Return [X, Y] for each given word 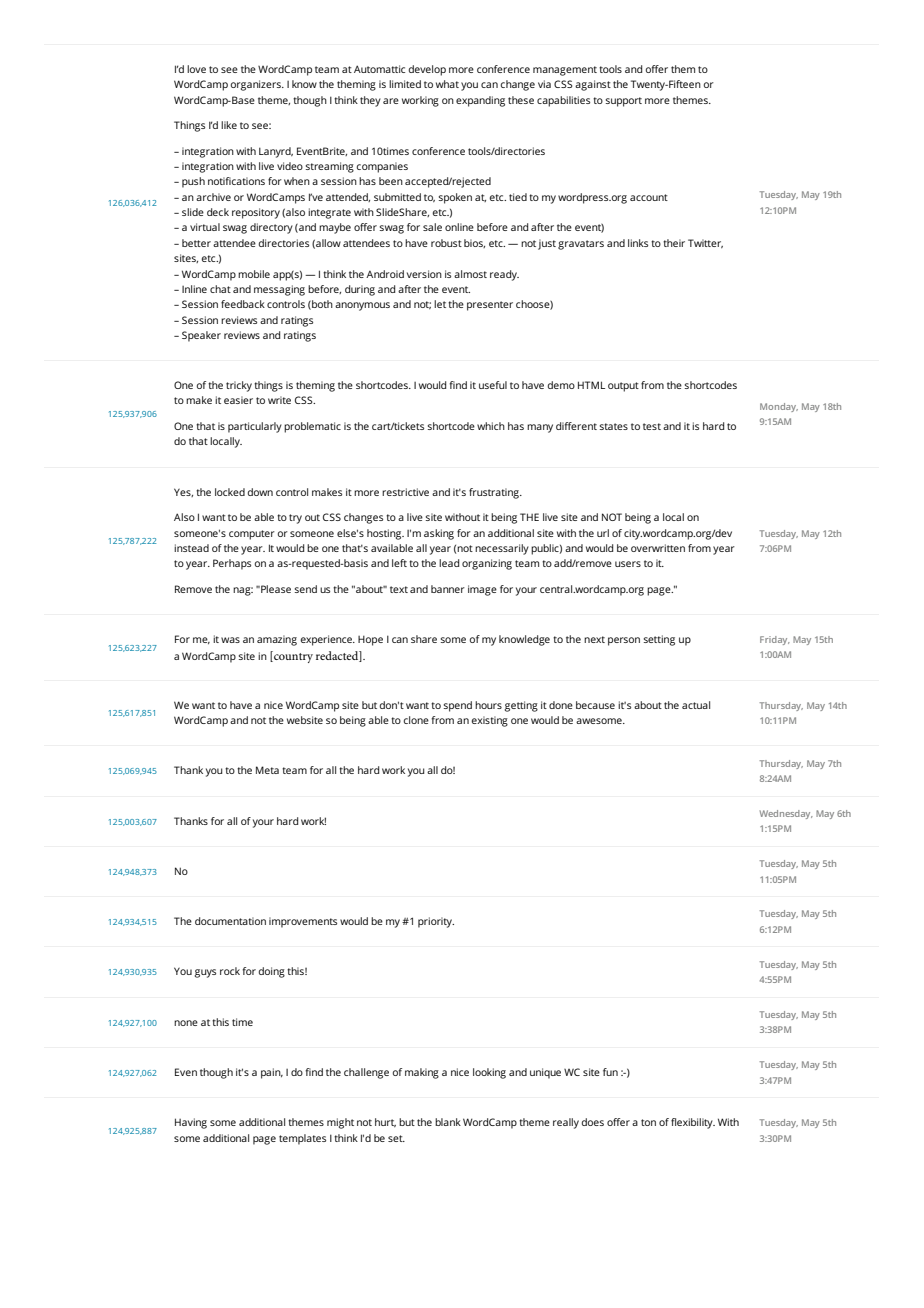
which [491, 426]
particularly [255, 427]
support [624, 102]
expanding [480, 101]
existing [489, 721]
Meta [267, 770]
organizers [257, 85]
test [652, 426]
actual [696, 705]
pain [272, 1073]
